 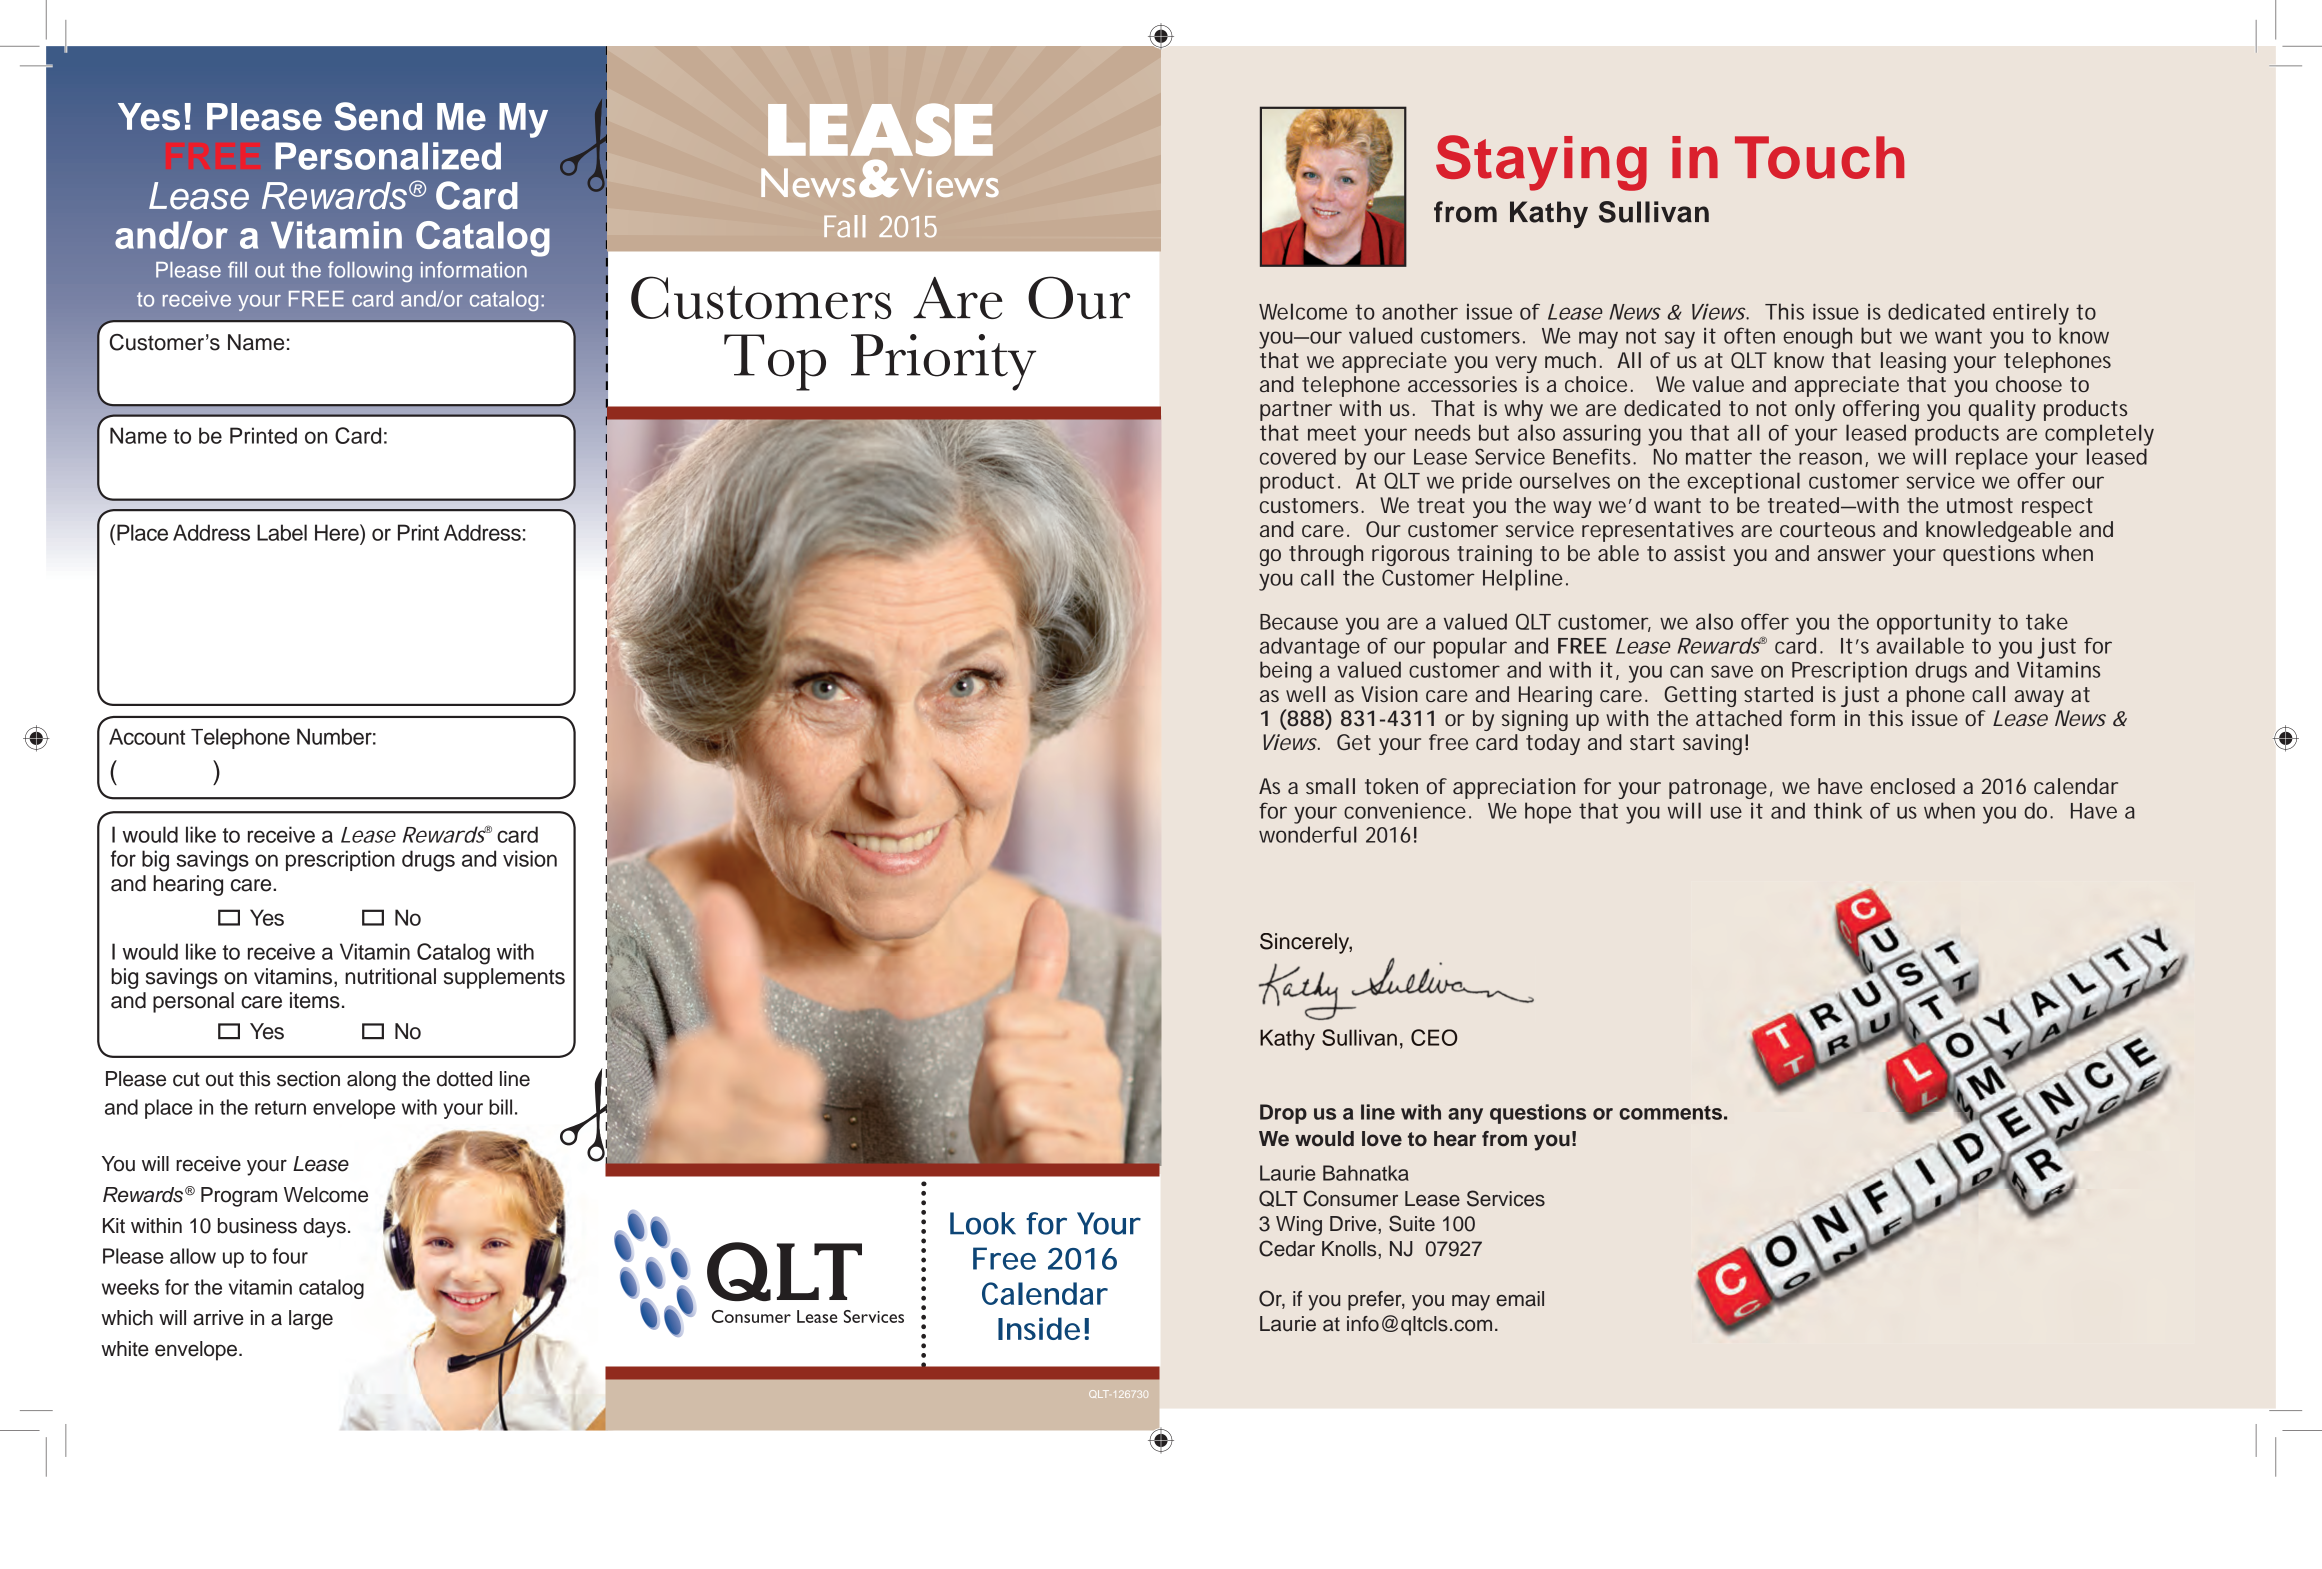 What do you see at coordinates (1434, 1037) in the screenshot?
I see `CEO` at bounding box center [1434, 1037].
